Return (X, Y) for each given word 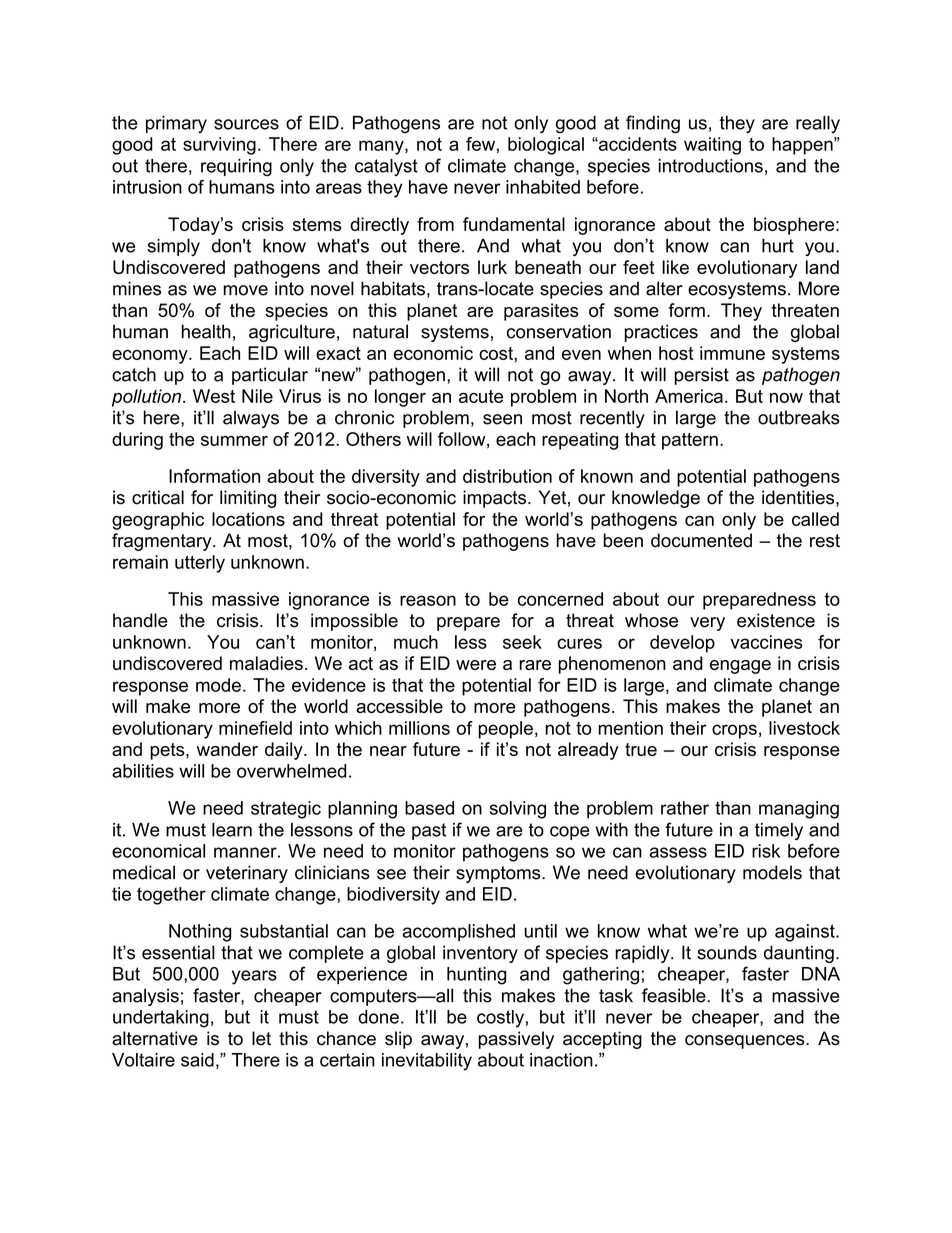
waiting (712, 146)
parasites (541, 312)
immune (732, 353)
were (476, 665)
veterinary (247, 874)
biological (546, 146)
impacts (496, 499)
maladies (266, 663)
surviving (219, 146)
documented (701, 540)
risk (766, 851)
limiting (248, 499)
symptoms (499, 874)
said (197, 1060)
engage (740, 667)
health (206, 331)
